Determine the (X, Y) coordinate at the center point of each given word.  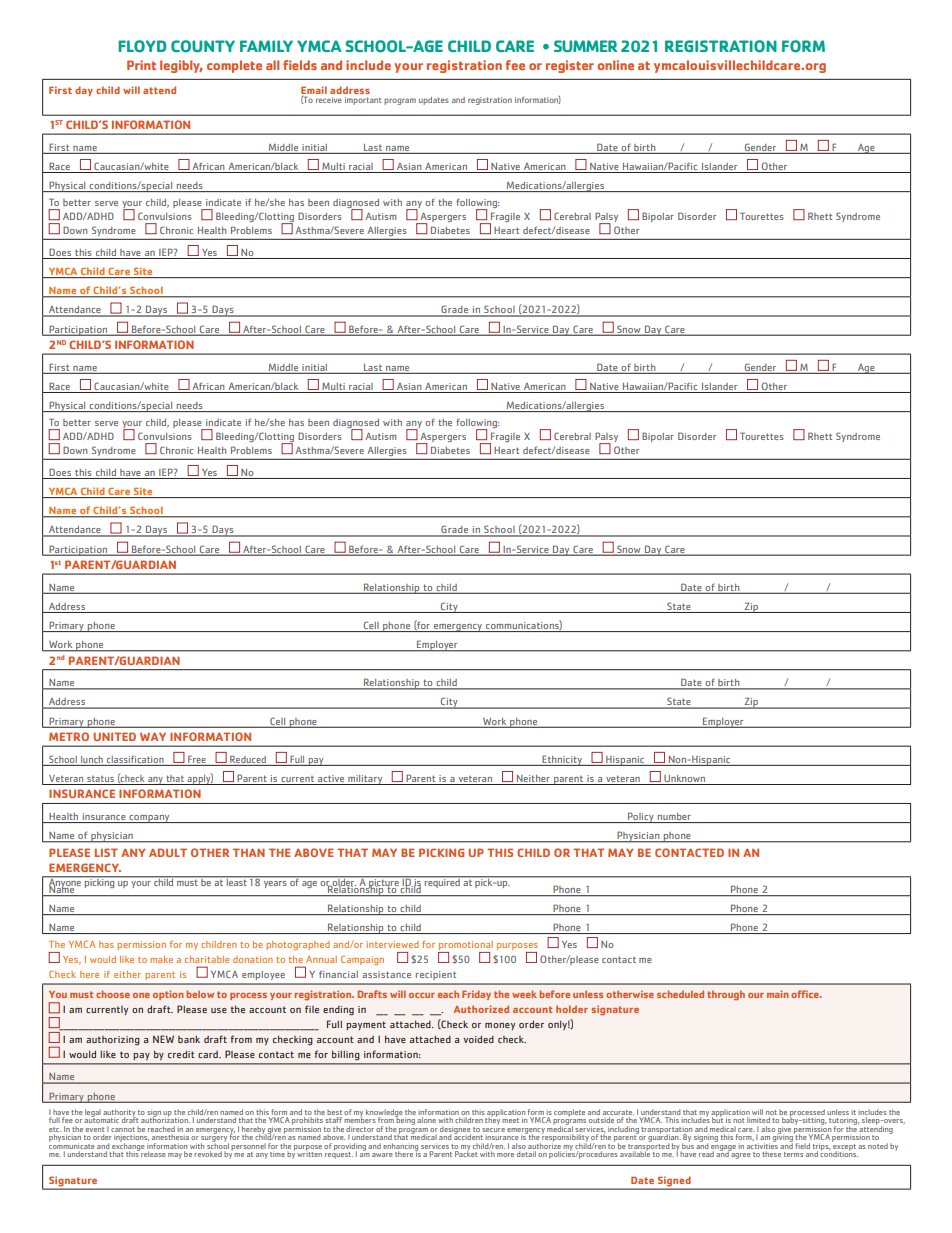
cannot (123, 1129)
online (615, 65)
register (570, 66)
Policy (641, 817)
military (365, 780)
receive (329, 100)
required (442, 882)
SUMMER (585, 46)
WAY (153, 736)
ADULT (168, 852)
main (778, 994)
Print (141, 65)
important (363, 101)
